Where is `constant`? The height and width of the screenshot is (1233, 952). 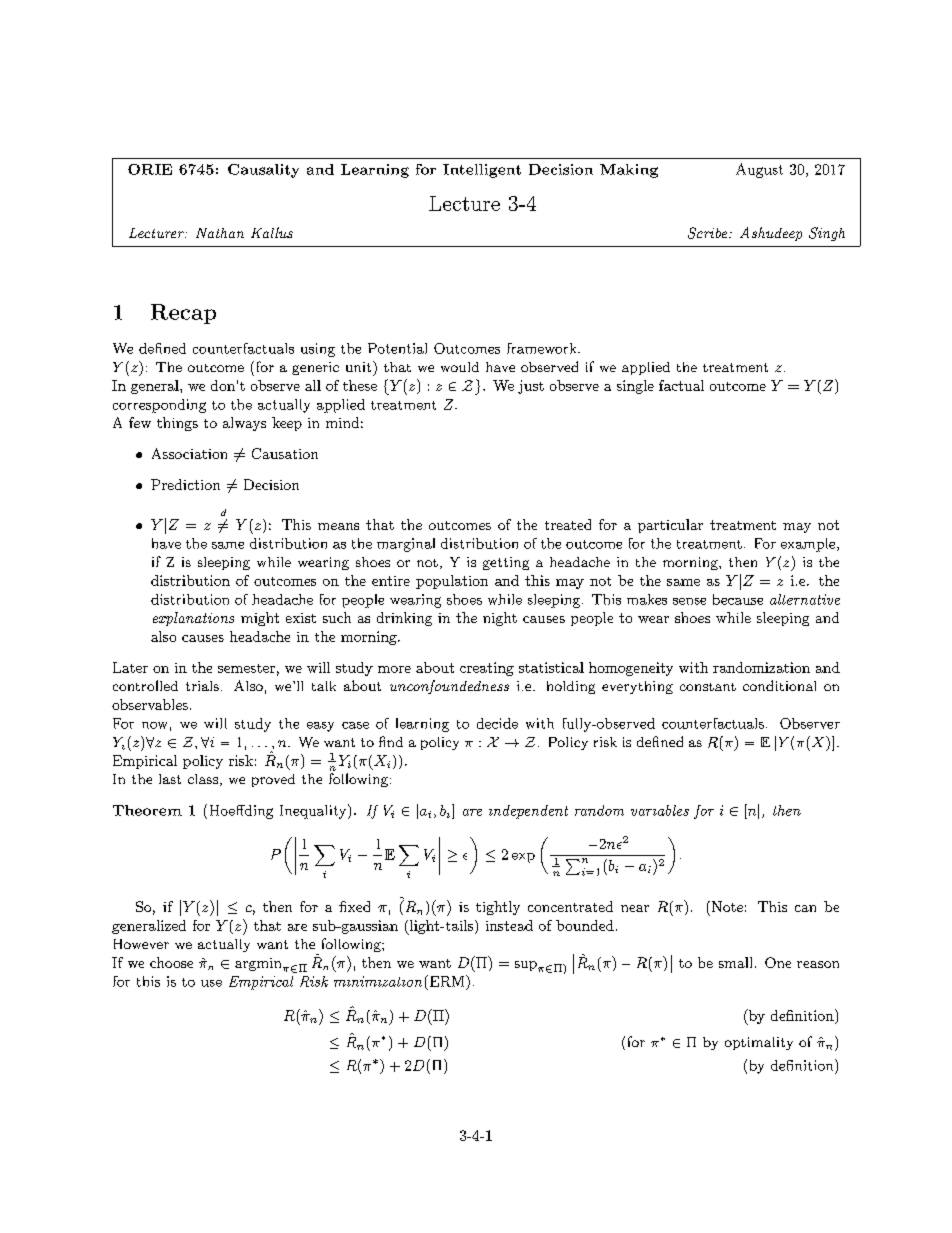 constant is located at coordinates (708, 687).
